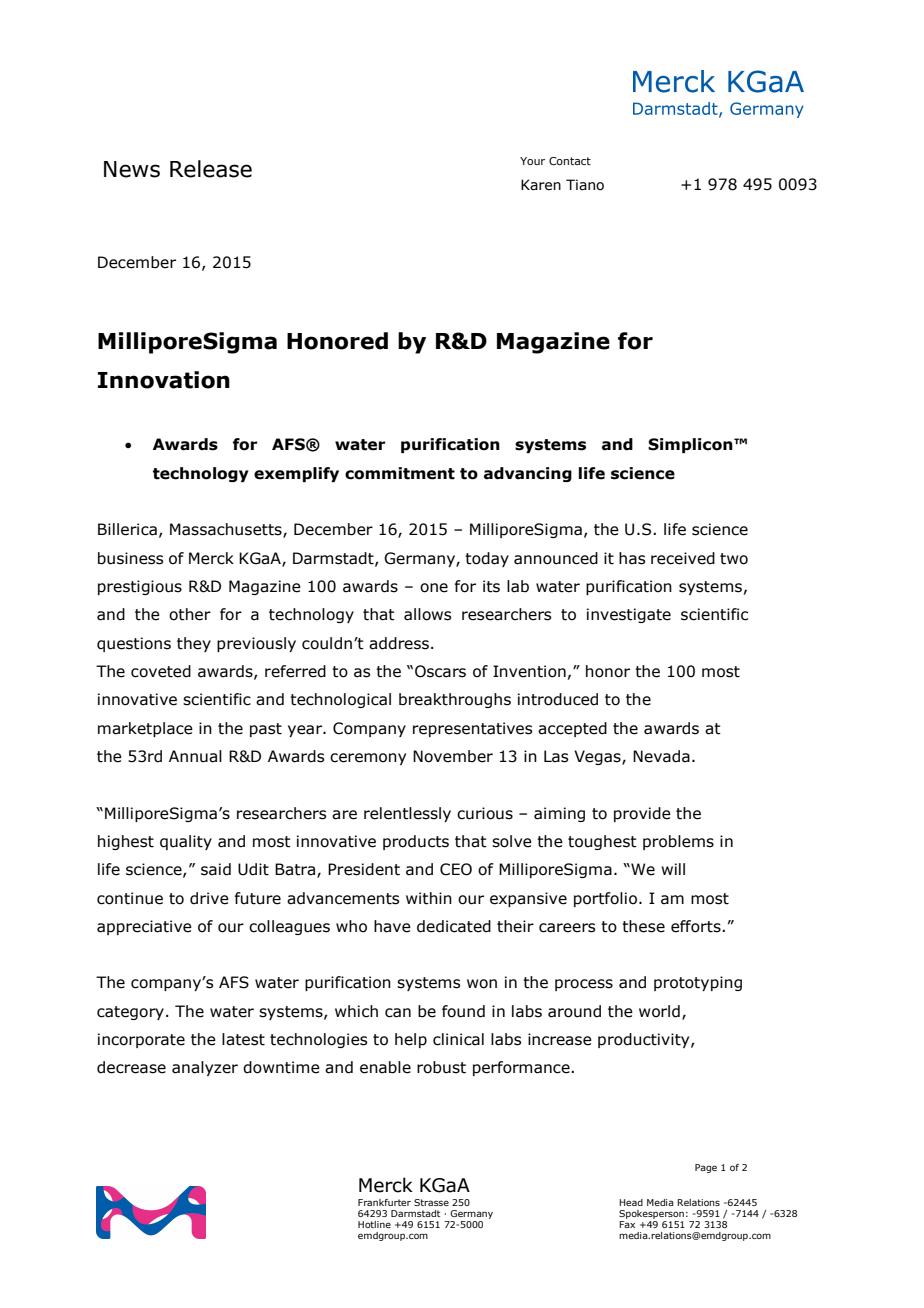  What do you see at coordinates (416, 842) in the document?
I see `products` at bounding box center [416, 842].
